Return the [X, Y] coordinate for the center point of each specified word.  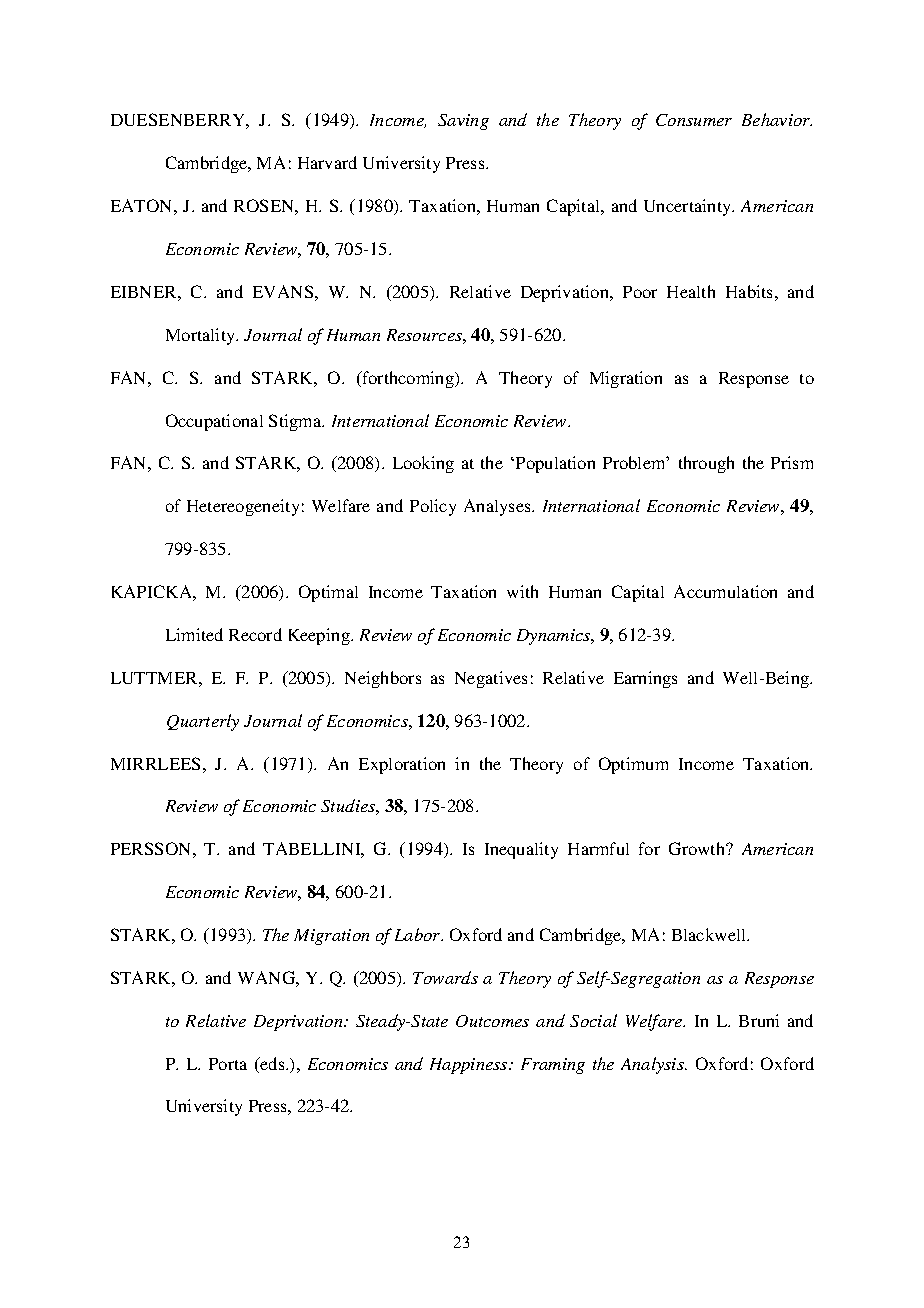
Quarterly [203, 722]
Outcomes [492, 1021]
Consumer [694, 120]
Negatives [491, 679]
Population [554, 464]
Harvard [327, 162]
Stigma [296, 422]
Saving [463, 122]
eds [273, 1063]
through [706, 464]
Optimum [633, 765]
